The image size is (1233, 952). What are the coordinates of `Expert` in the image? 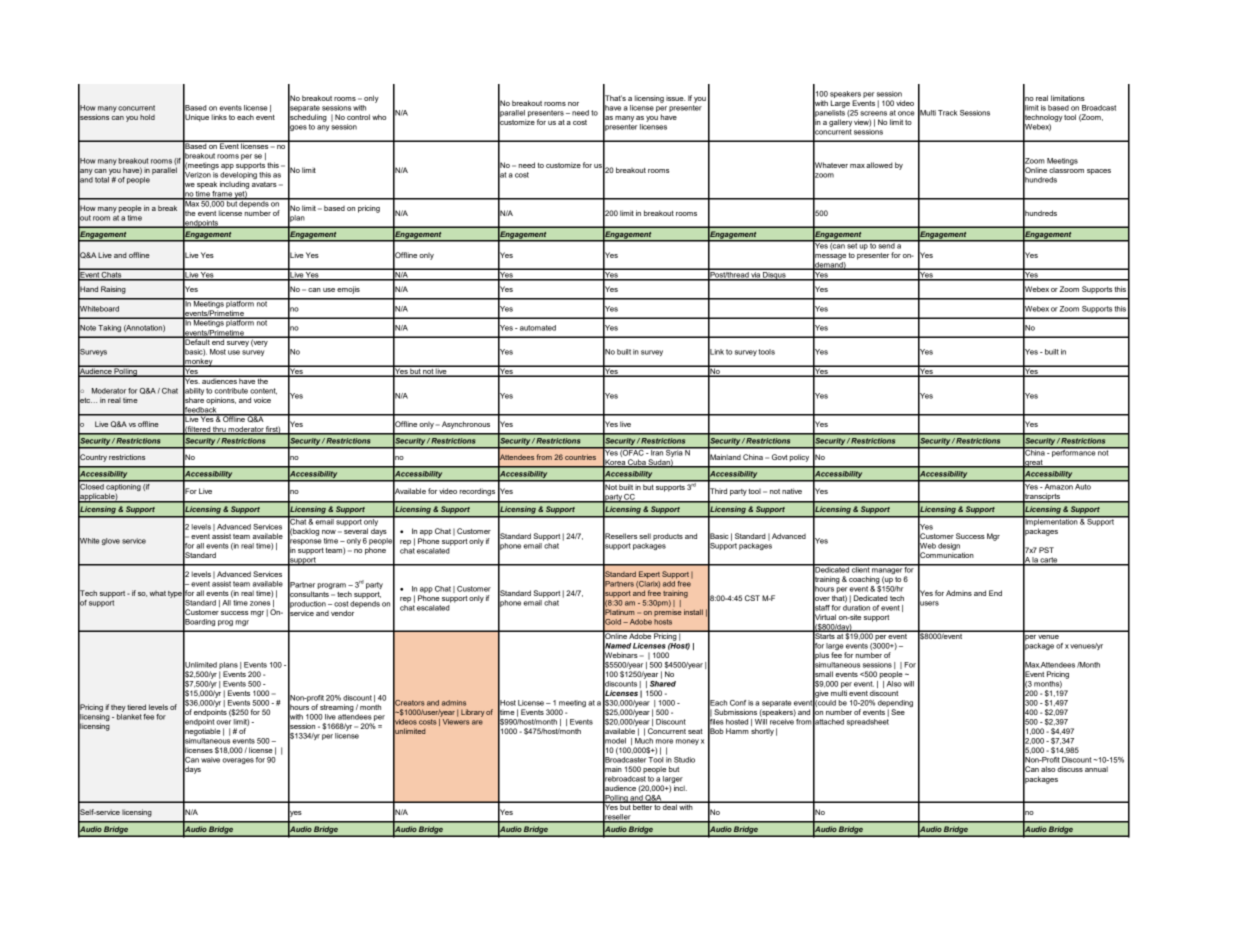 It's located at (649, 575).
